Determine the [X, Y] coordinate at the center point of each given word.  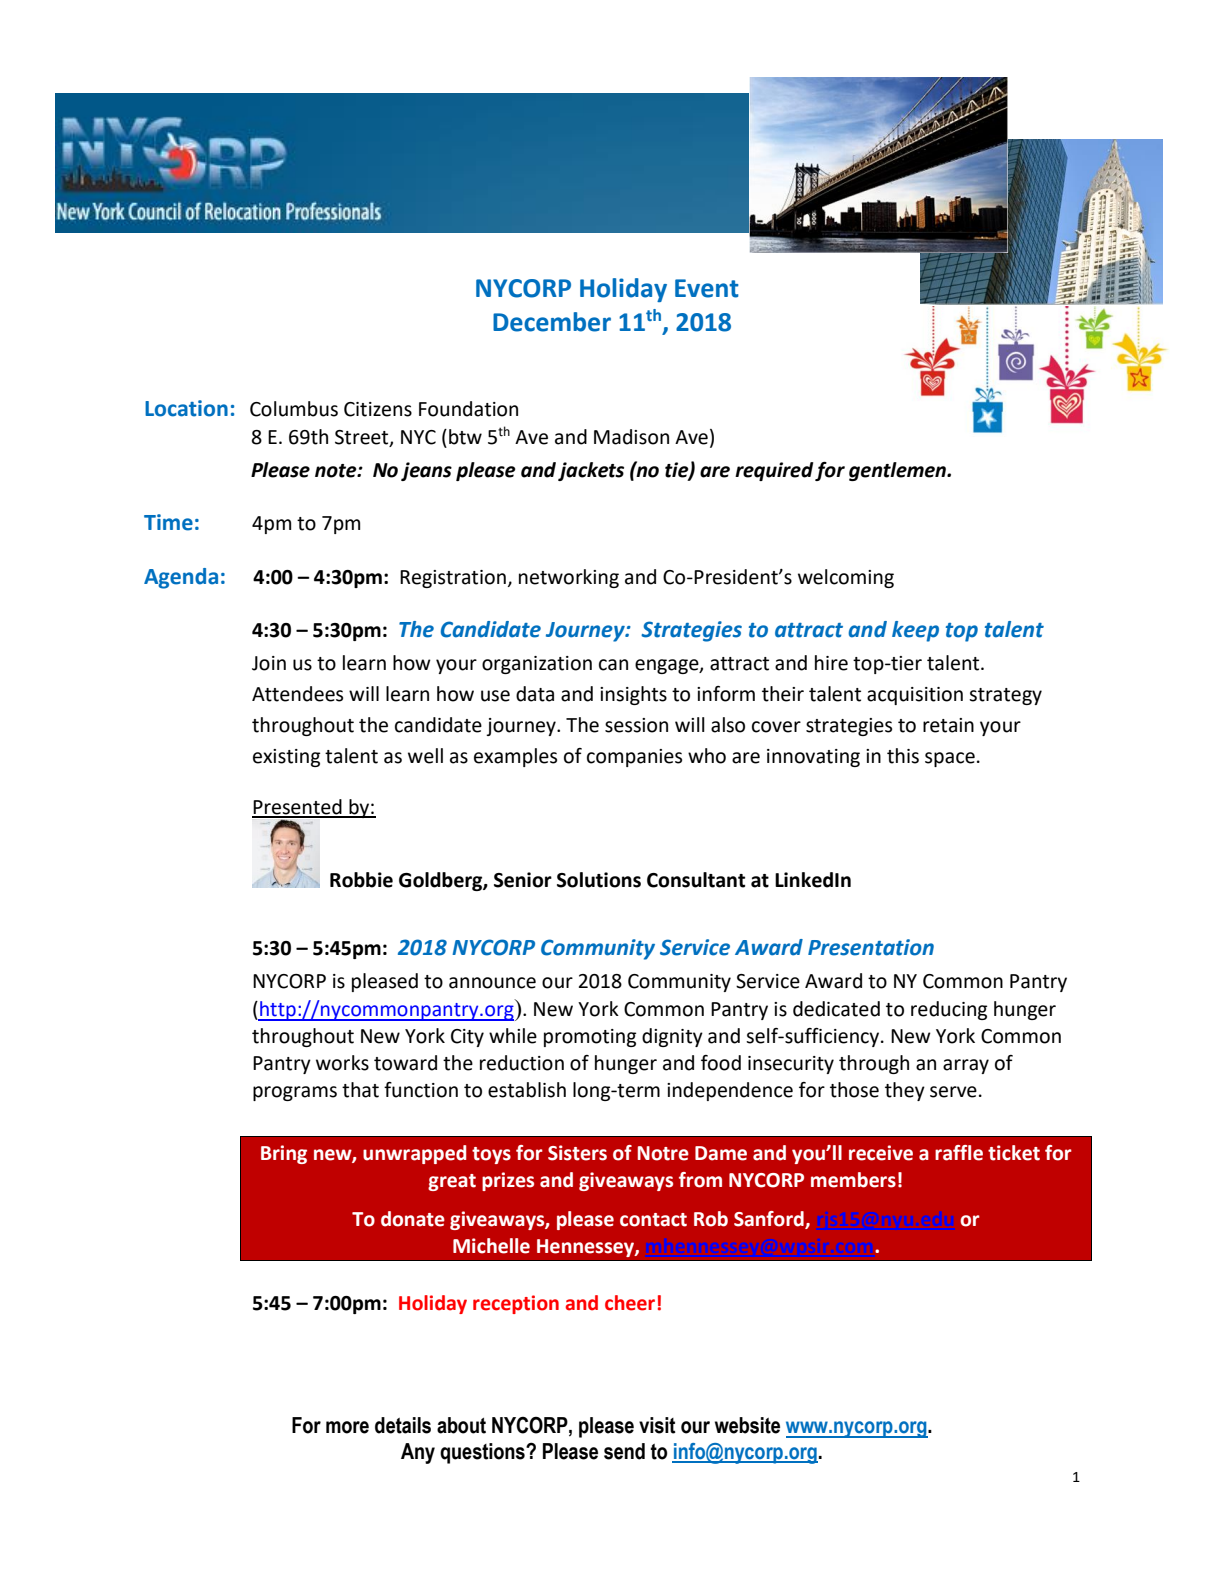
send [624, 1451]
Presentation [871, 947]
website [747, 1425]
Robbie [361, 880]
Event [707, 288]
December [552, 322]
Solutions [599, 880]
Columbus [294, 409]
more [347, 1427]
